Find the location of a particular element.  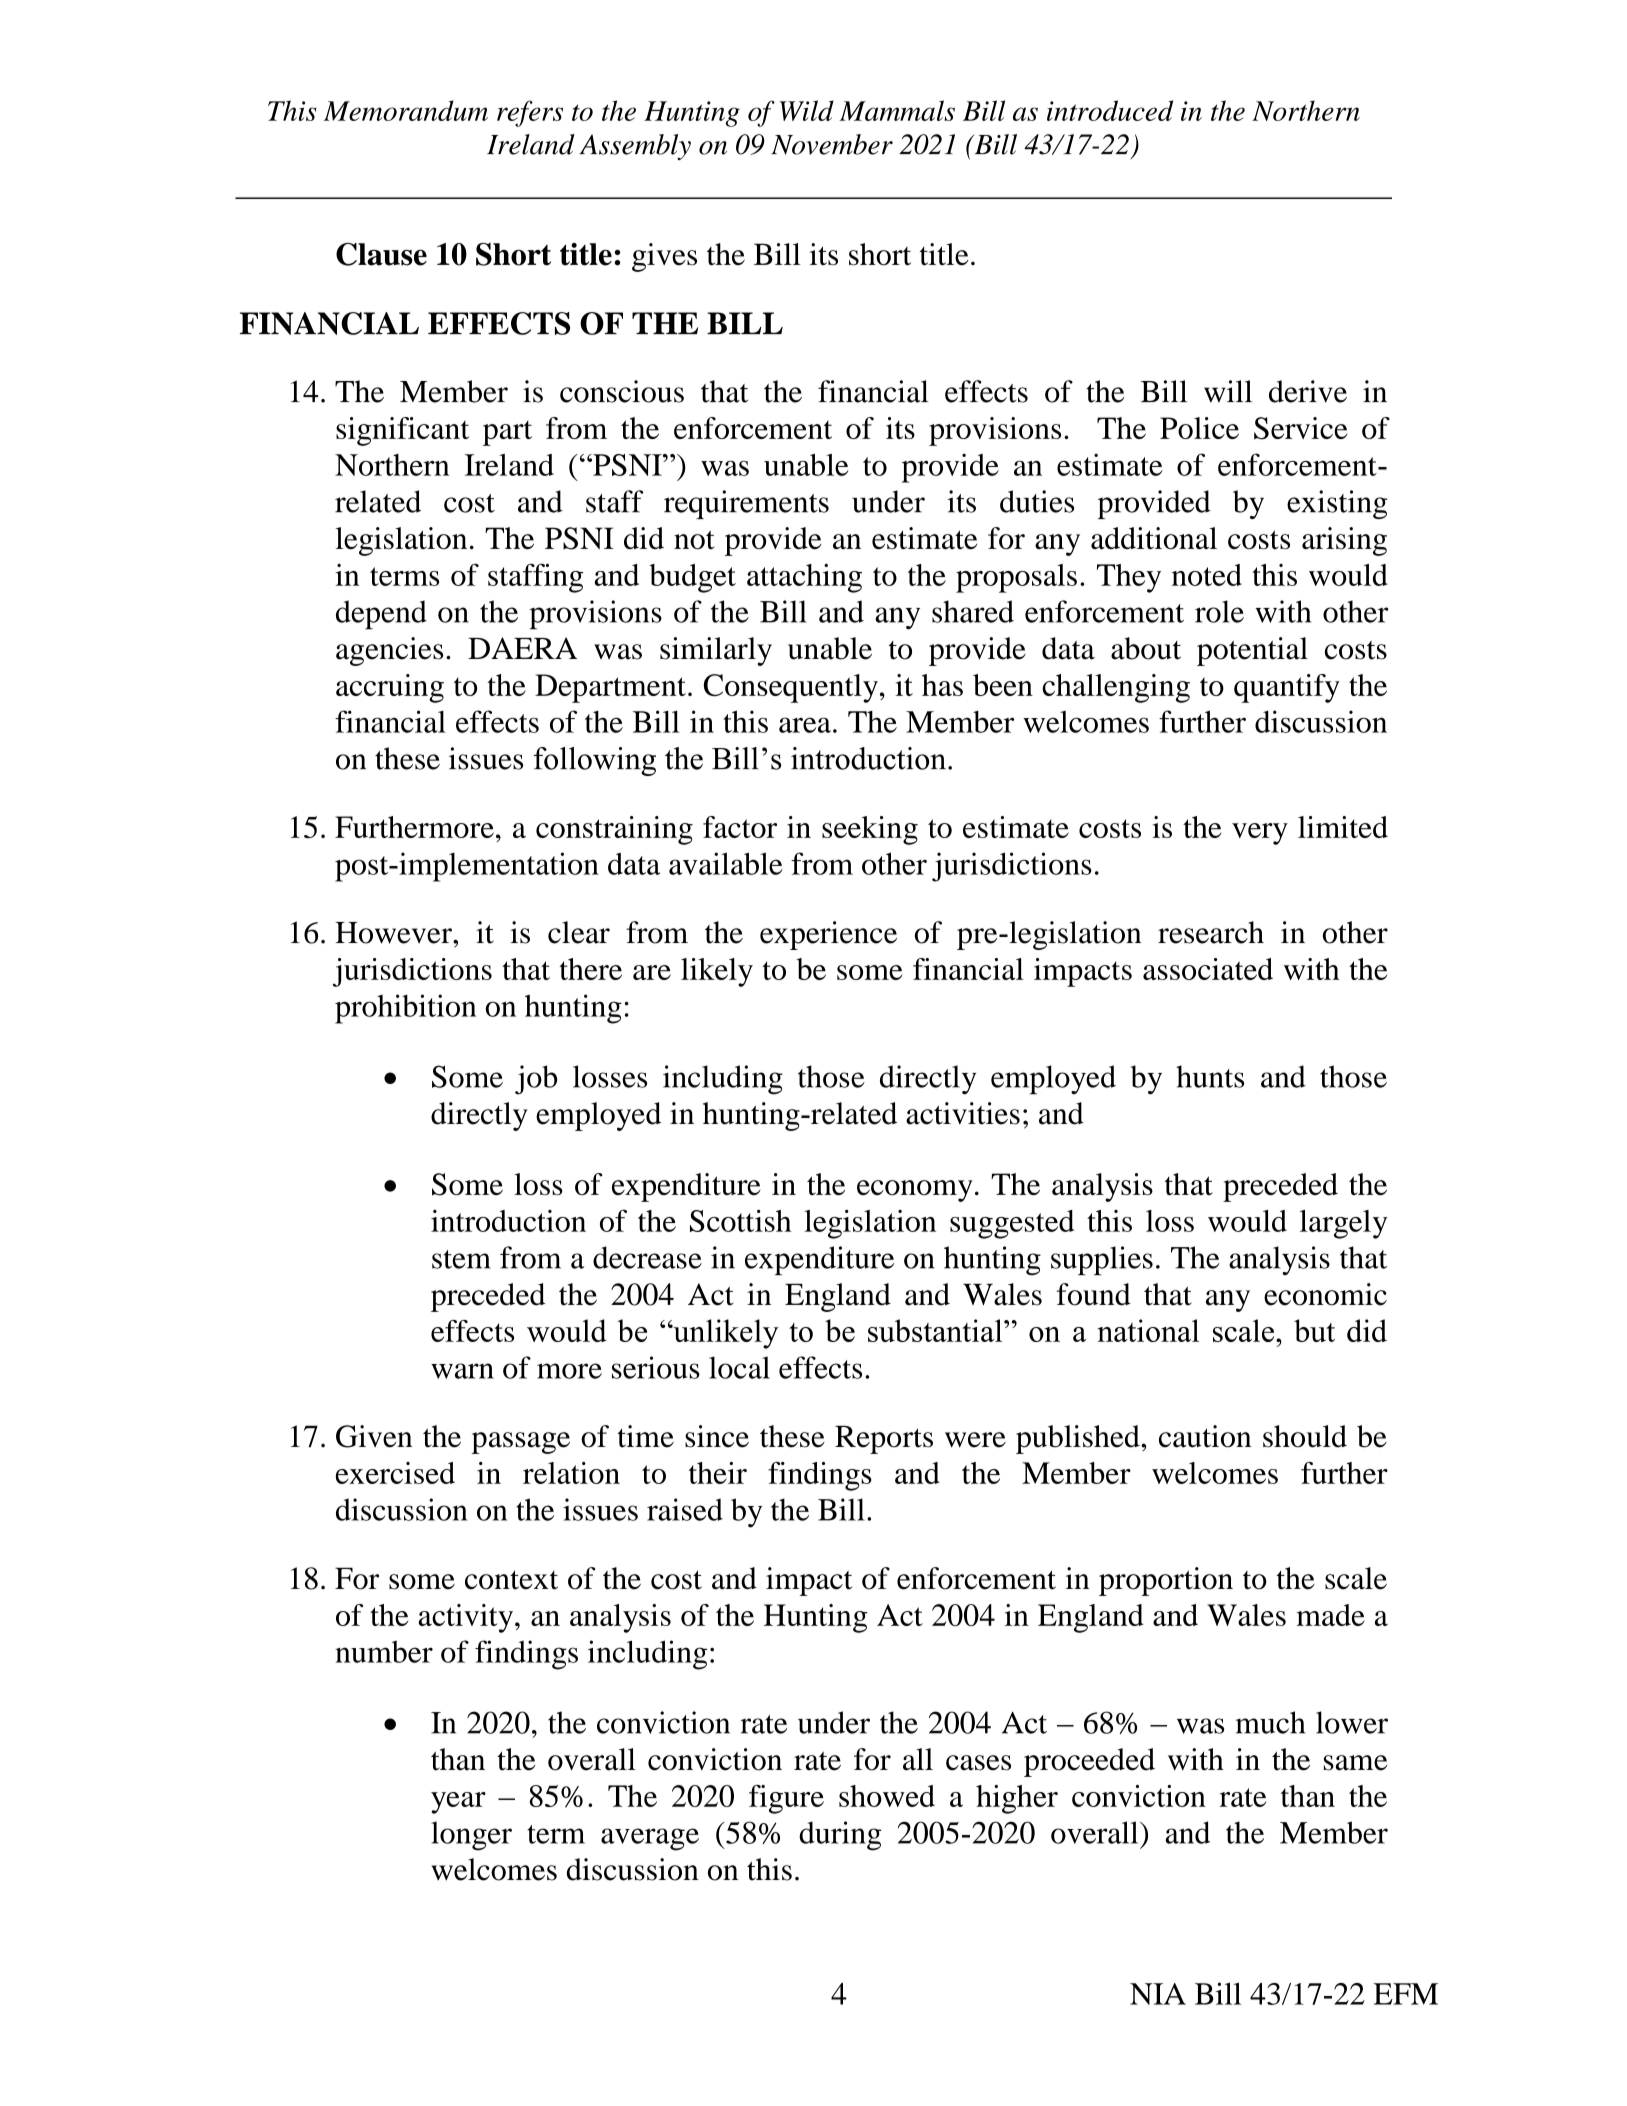

job is located at coordinates (536, 1080).
